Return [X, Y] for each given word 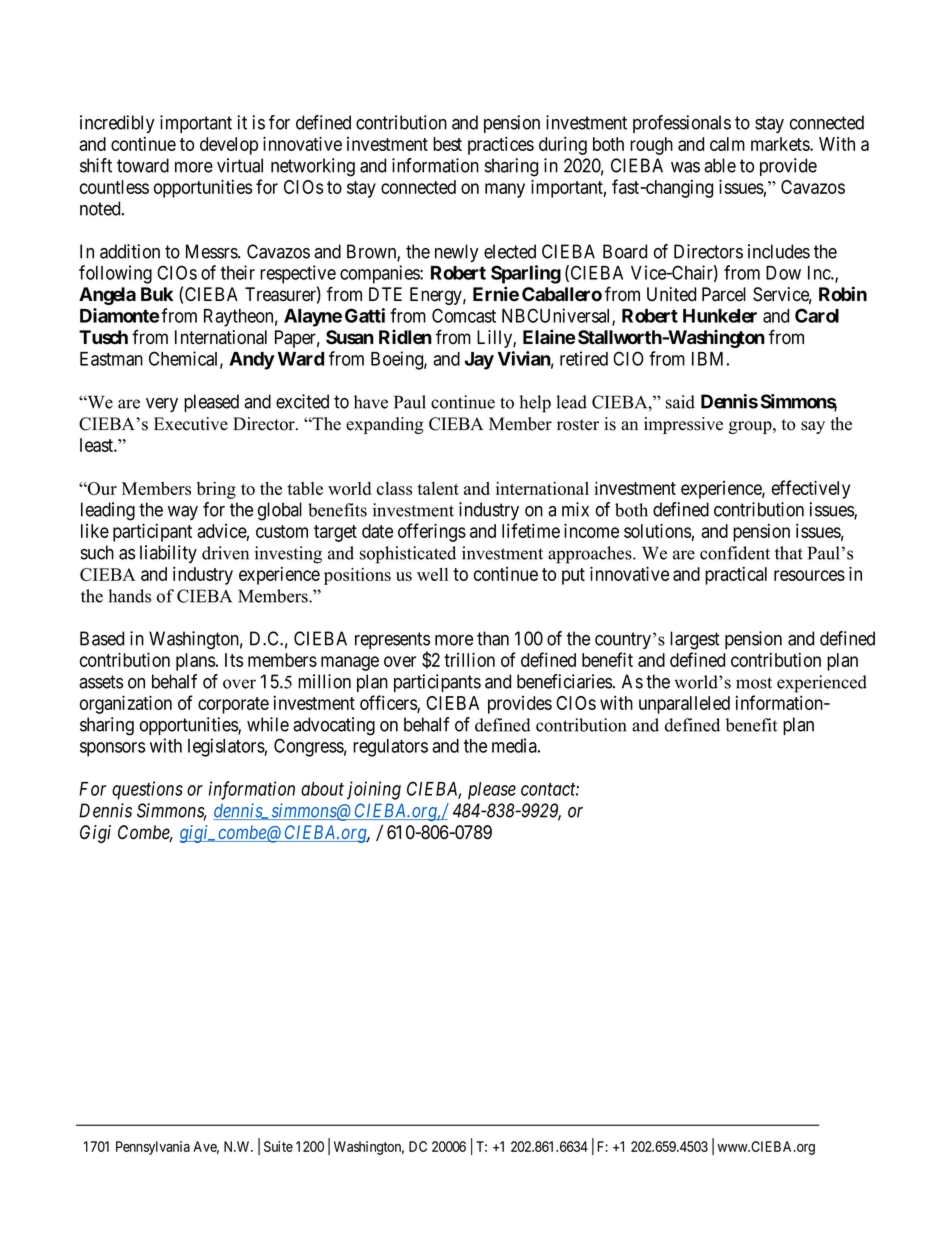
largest [695, 640]
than [493, 638]
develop [229, 146]
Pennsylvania [153, 1148]
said [680, 402]
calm [727, 144]
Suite [278, 1146]
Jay [479, 361]
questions [147, 790]
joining [374, 790]
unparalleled [684, 705]
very [162, 405]
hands [129, 596]
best [447, 144]
